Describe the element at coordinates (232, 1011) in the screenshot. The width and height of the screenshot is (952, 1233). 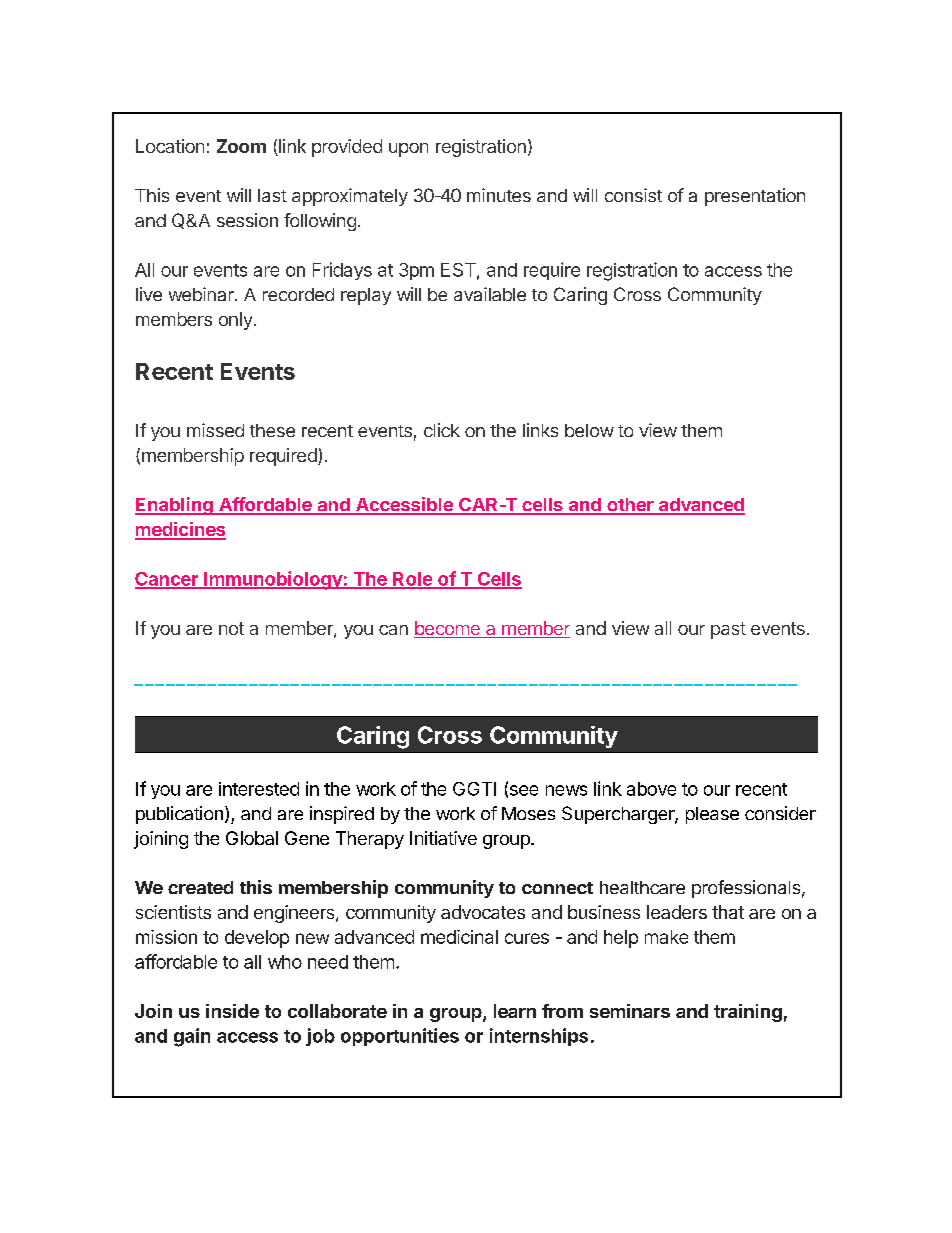
I see `inside` at that location.
